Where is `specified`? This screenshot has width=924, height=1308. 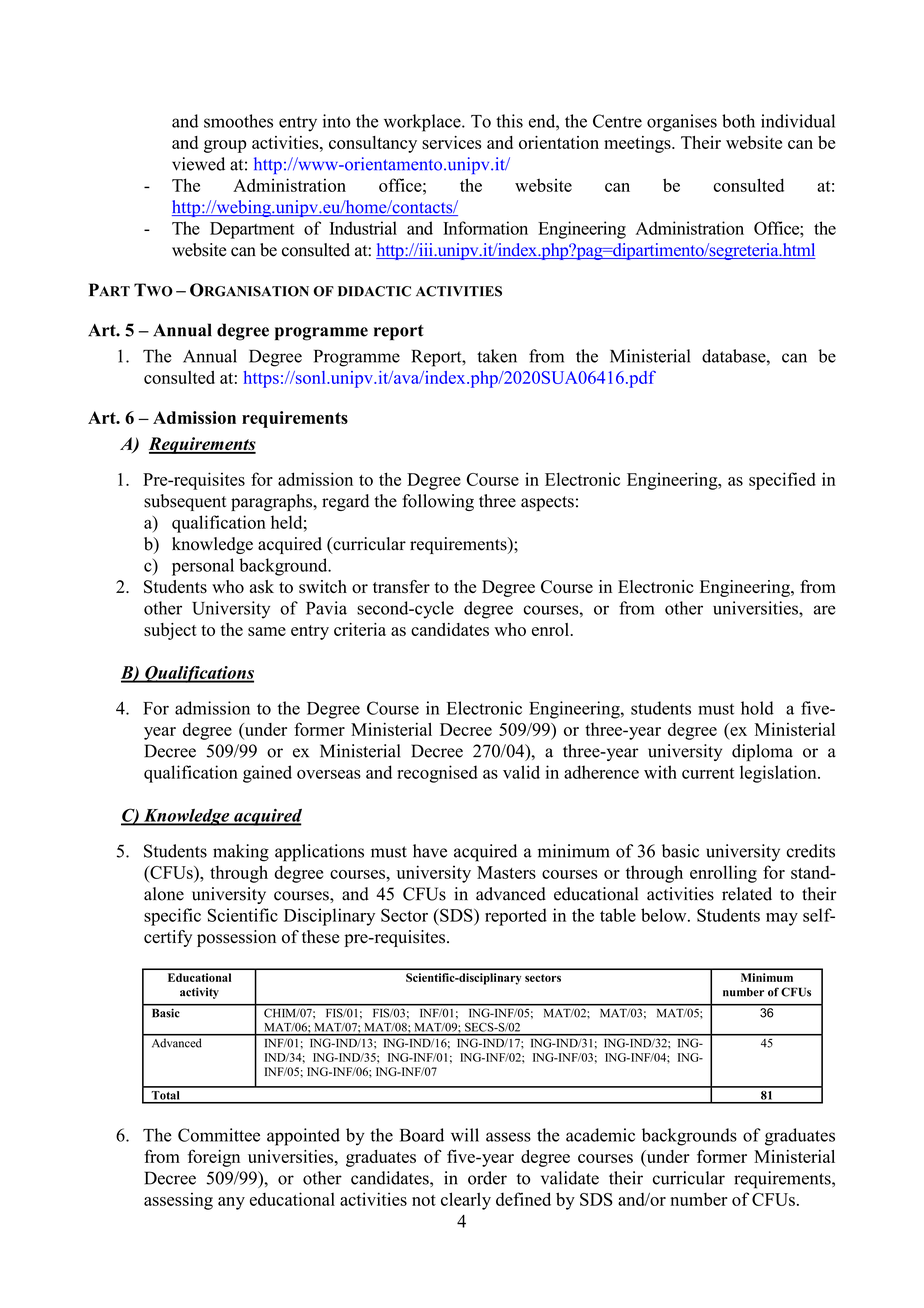
specified is located at coordinates (782, 481).
